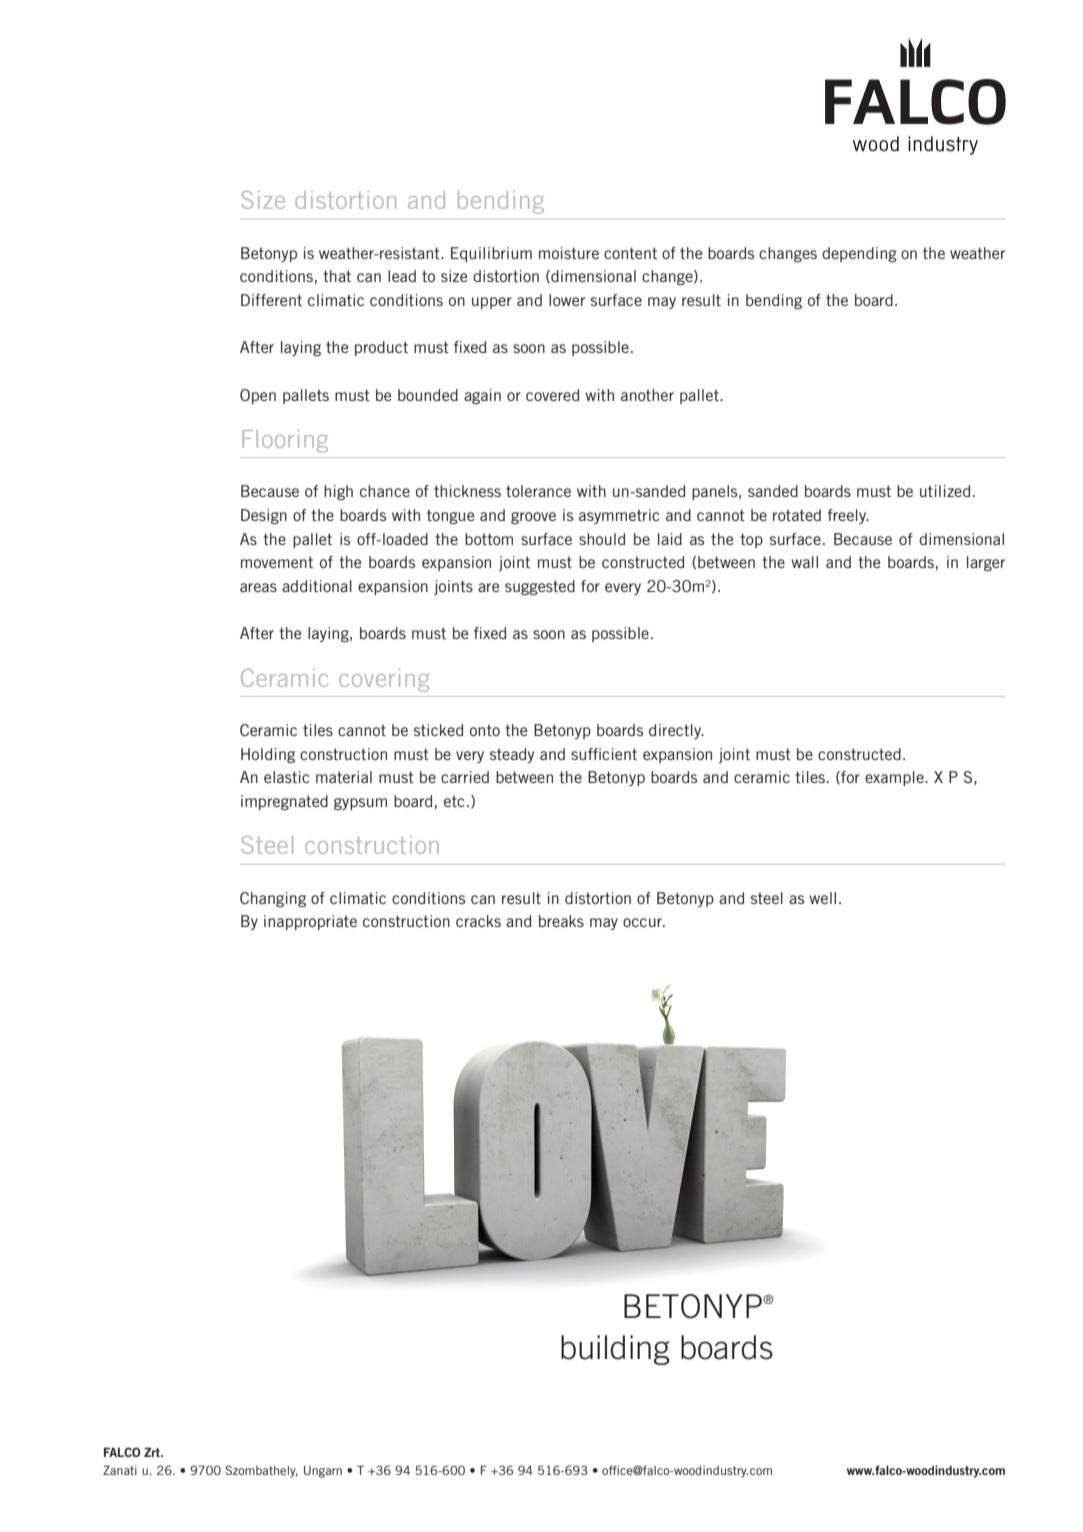 The image size is (1083, 1532). Describe the element at coordinates (859, 254) in the screenshot. I see `depending` at that location.
